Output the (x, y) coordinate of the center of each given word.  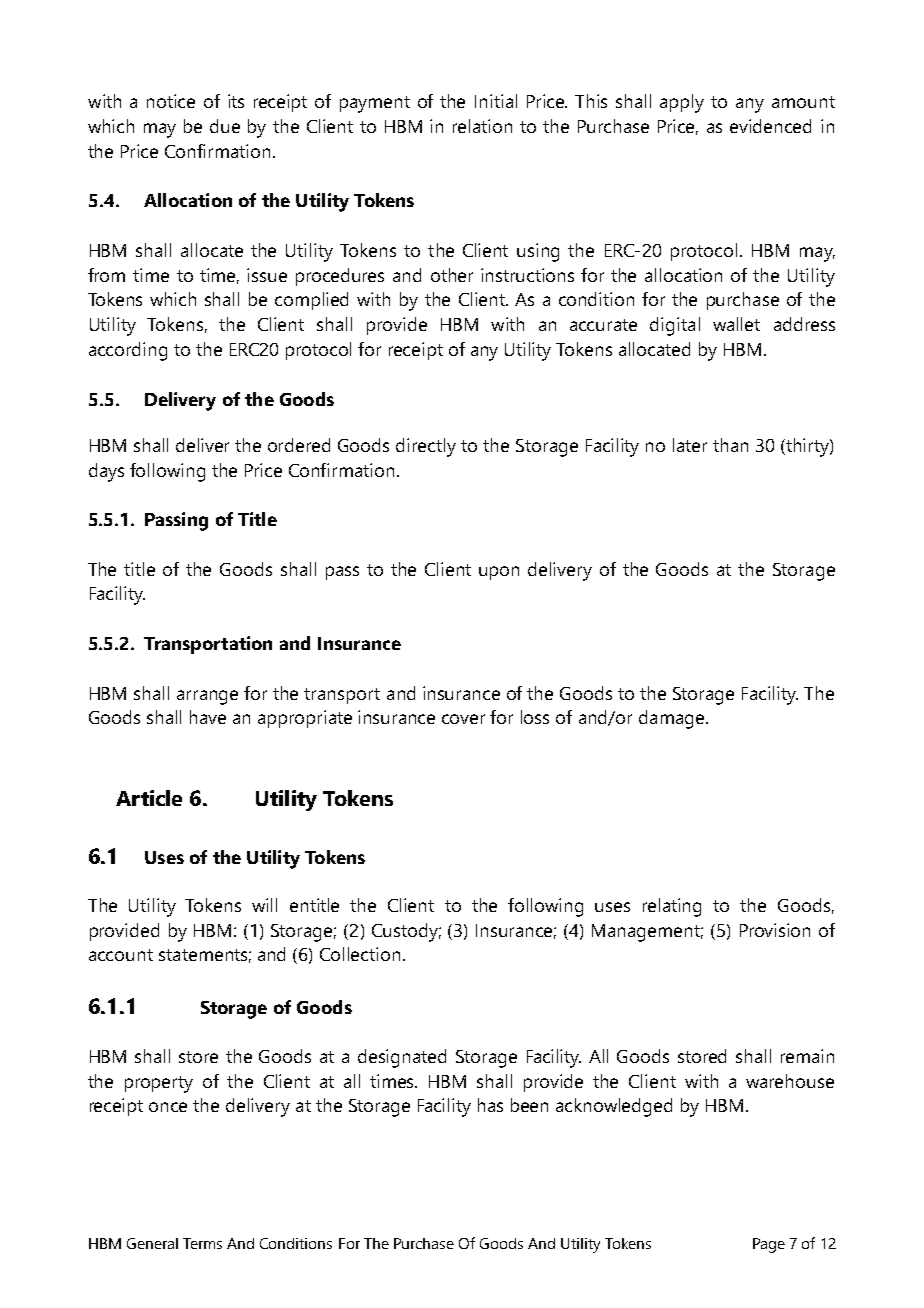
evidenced (770, 126)
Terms (202, 1243)
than (730, 445)
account (121, 955)
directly (426, 447)
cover (463, 719)
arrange (207, 697)
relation (482, 126)
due (225, 126)
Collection (360, 954)
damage (673, 719)
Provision (775, 930)
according (128, 351)
